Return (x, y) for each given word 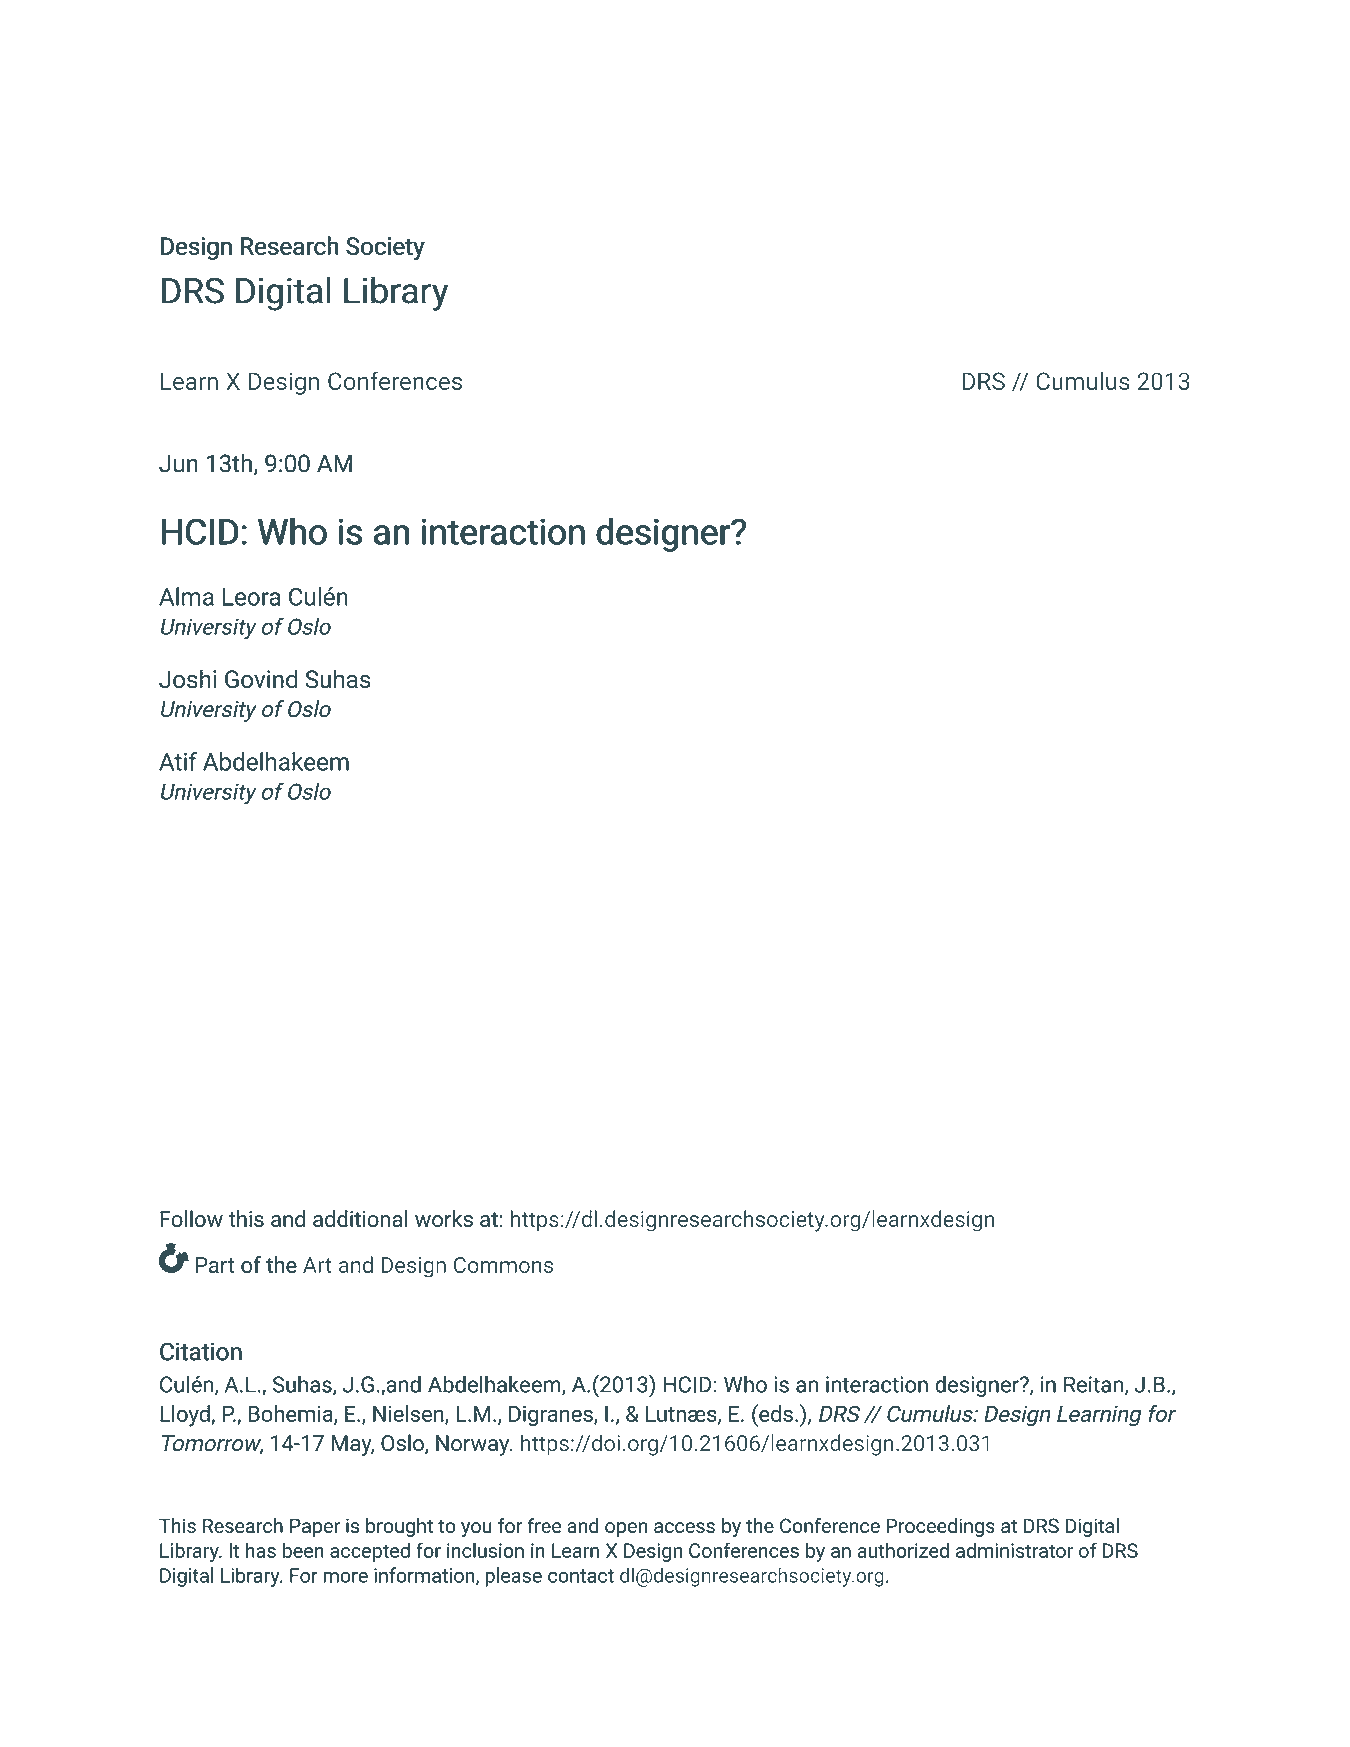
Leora (252, 597)
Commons (503, 1265)
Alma (186, 596)
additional (360, 1218)
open (626, 1529)
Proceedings (941, 1527)
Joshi (187, 678)
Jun (178, 463)
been (303, 1550)
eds (775, 1413)
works (444, 1218)
